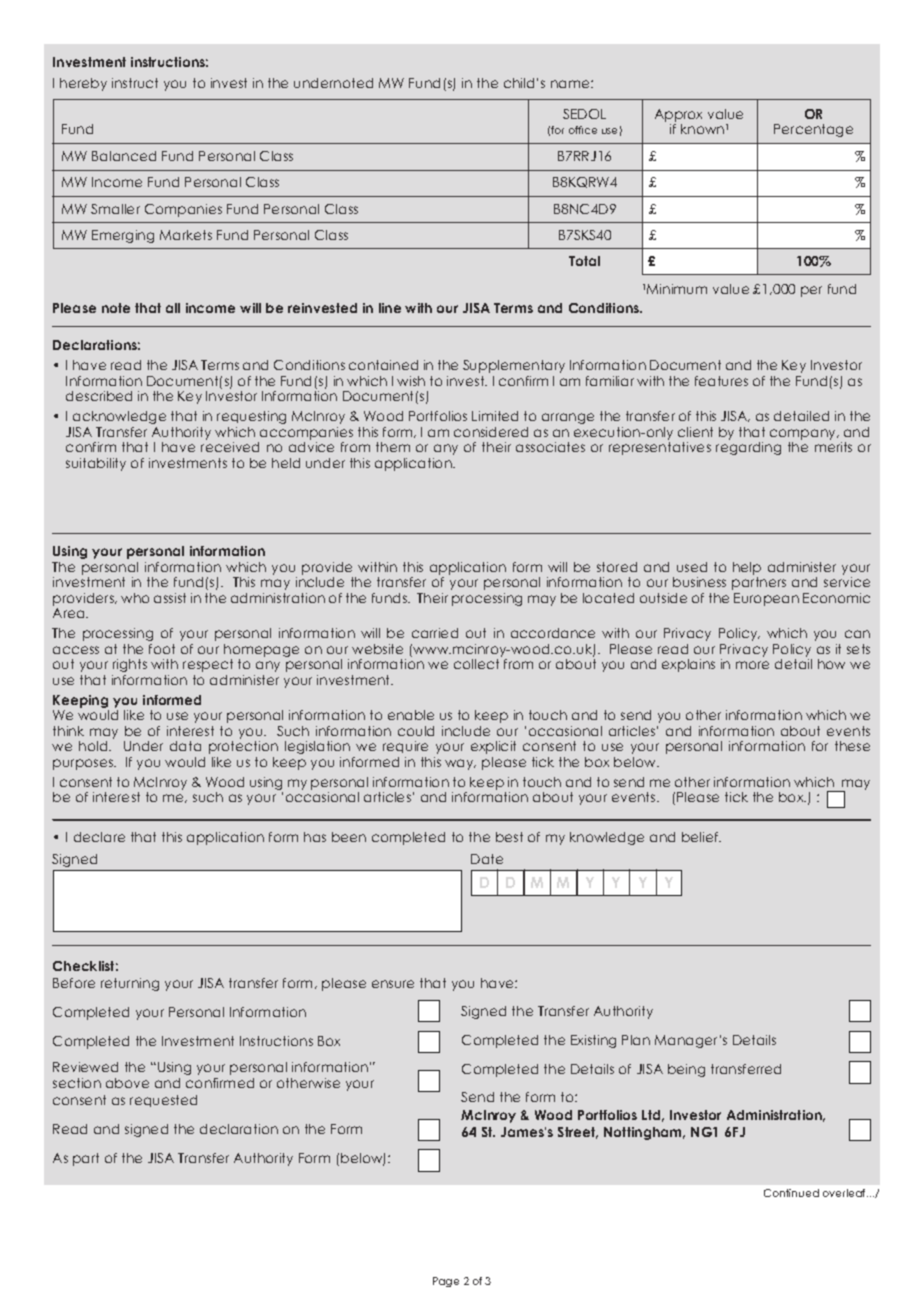 Image resolution: width=924 pixels, height=1308 pixels. I want to click on Percentage, so click(813, 130).
